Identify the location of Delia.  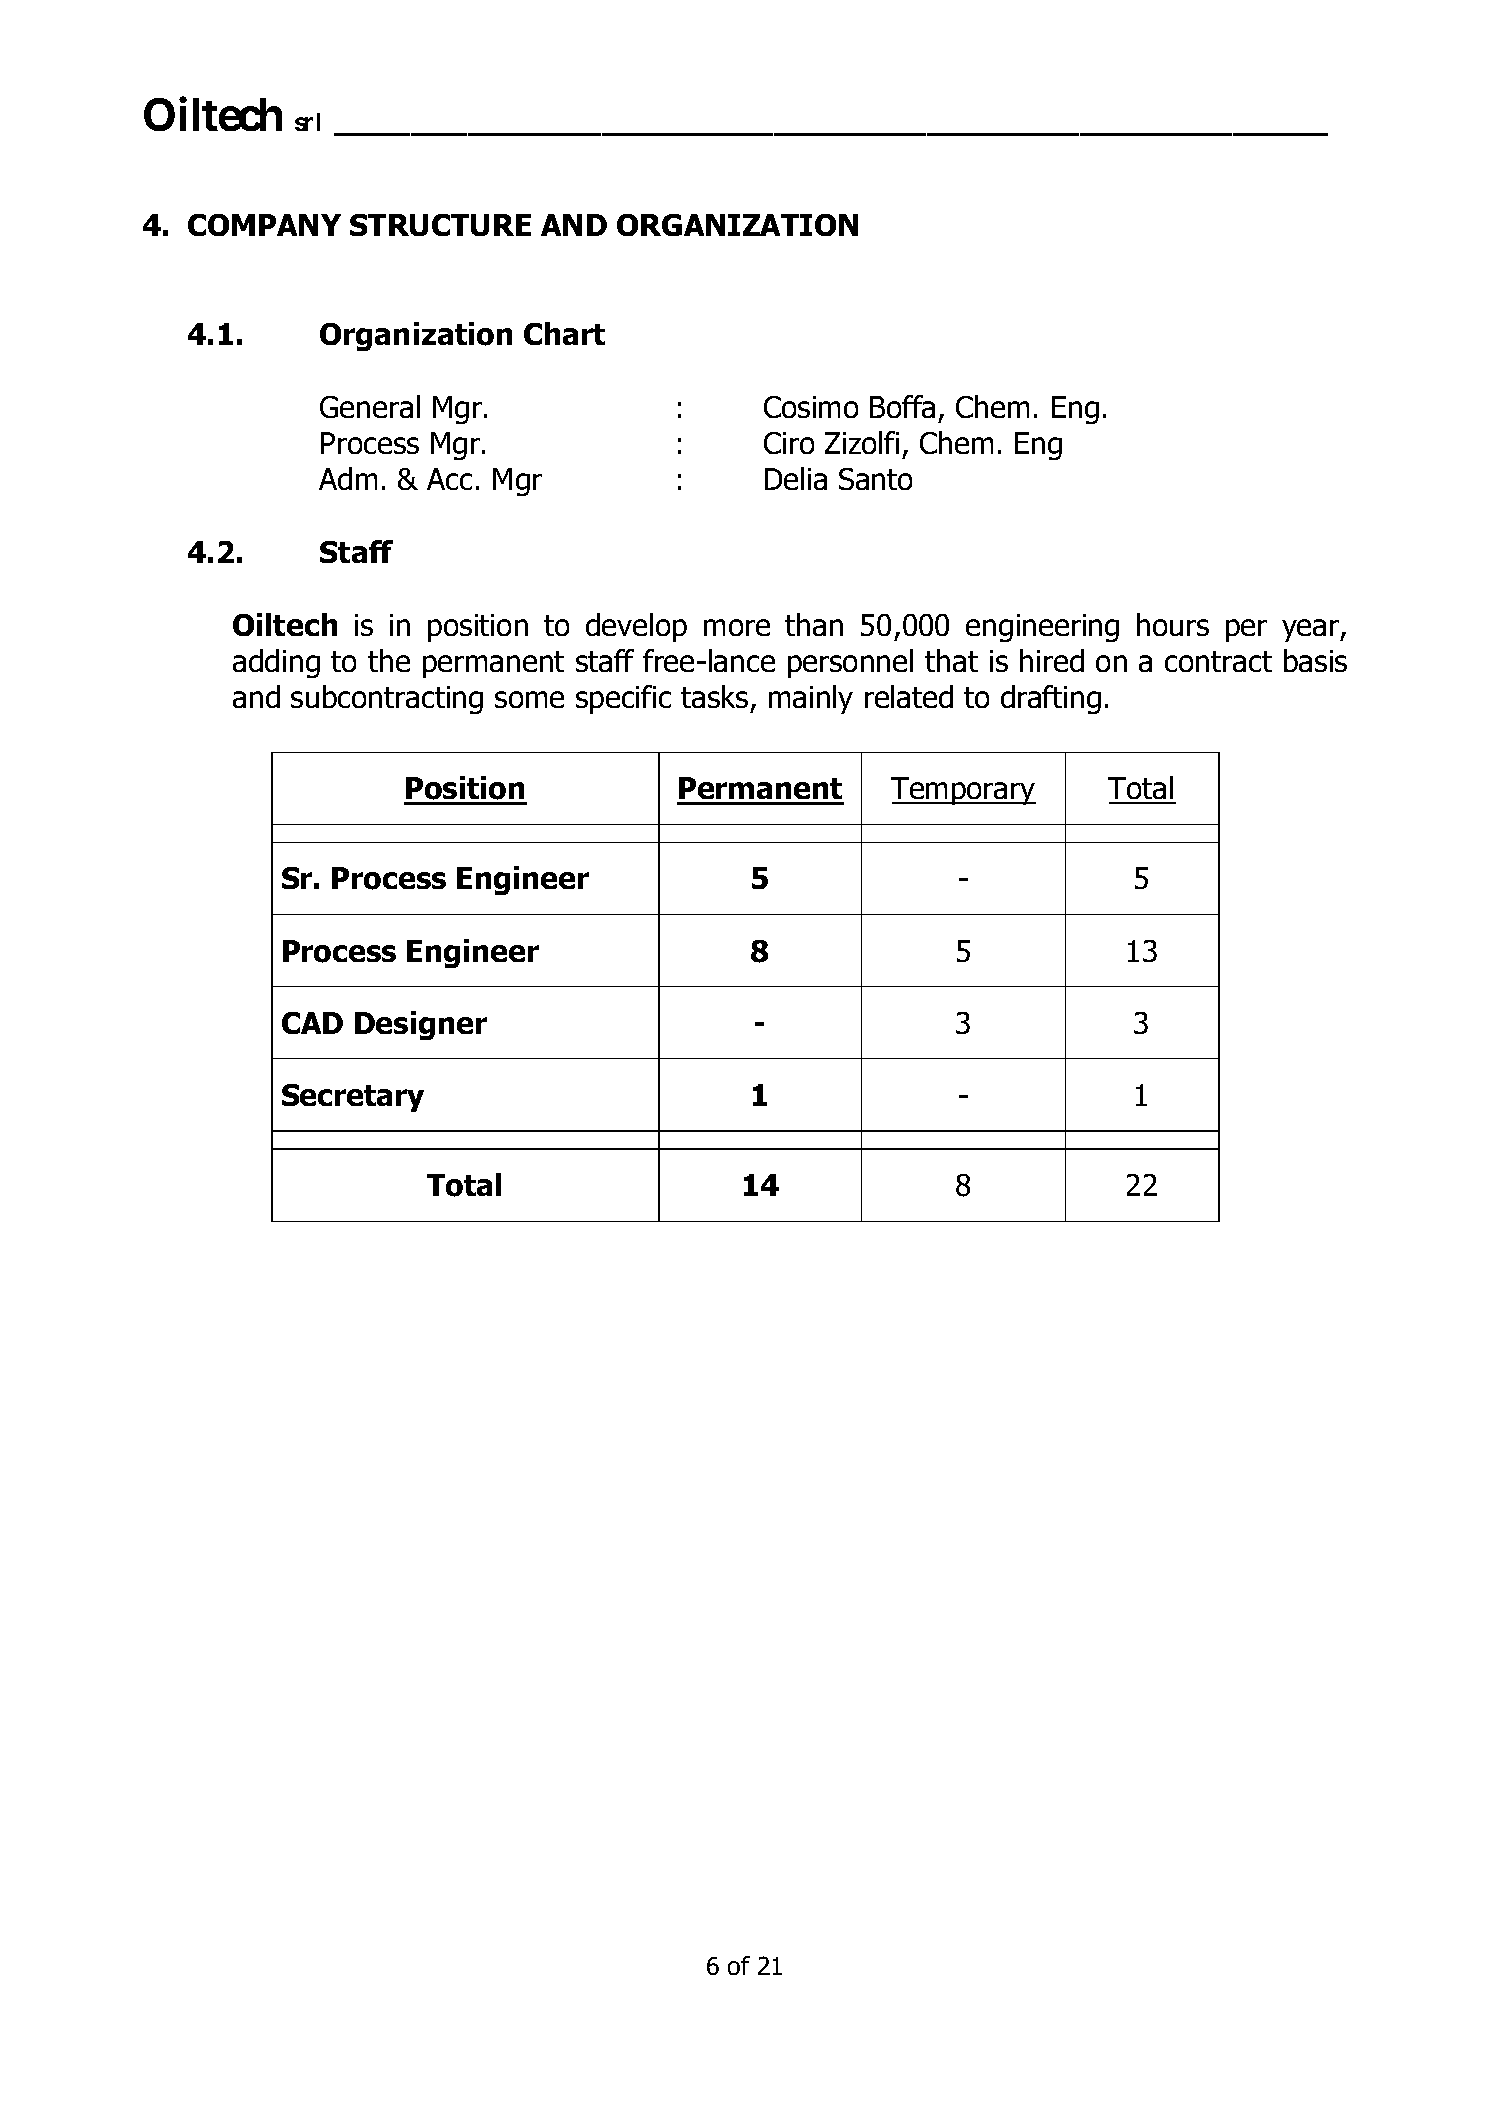
(796, 478).
